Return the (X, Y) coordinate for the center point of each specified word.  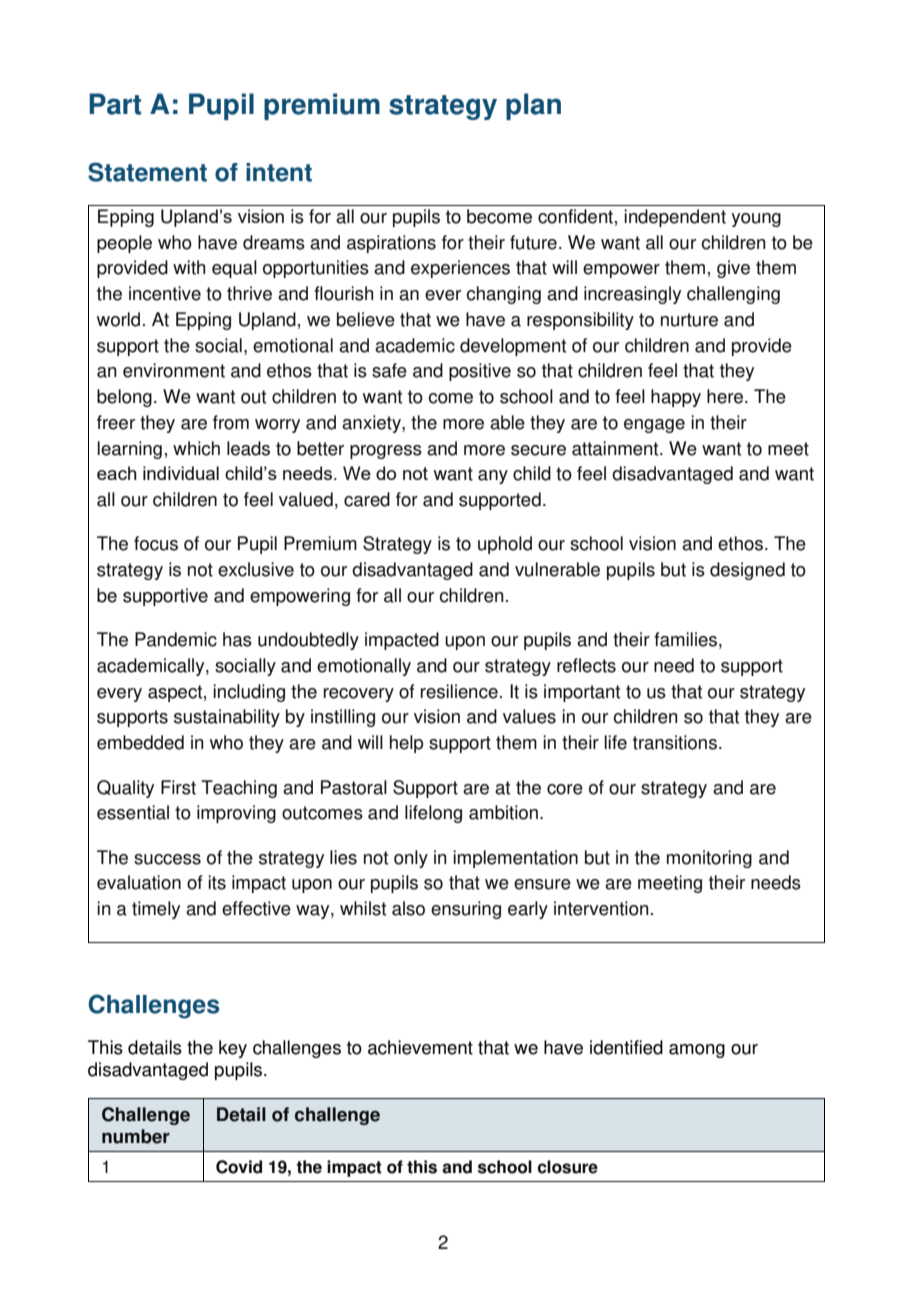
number (136, 1136)
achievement (420, 1047)
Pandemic (176, 639)
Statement (147, 172)
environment (174, 370)
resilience (459, 691)
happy (676, 398)
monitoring (709, 859)
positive (480, 372)
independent (675, 218)
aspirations (391, 244)
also (408, 908)
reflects (586, 665)
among (697, 1051)
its (217, 882)
